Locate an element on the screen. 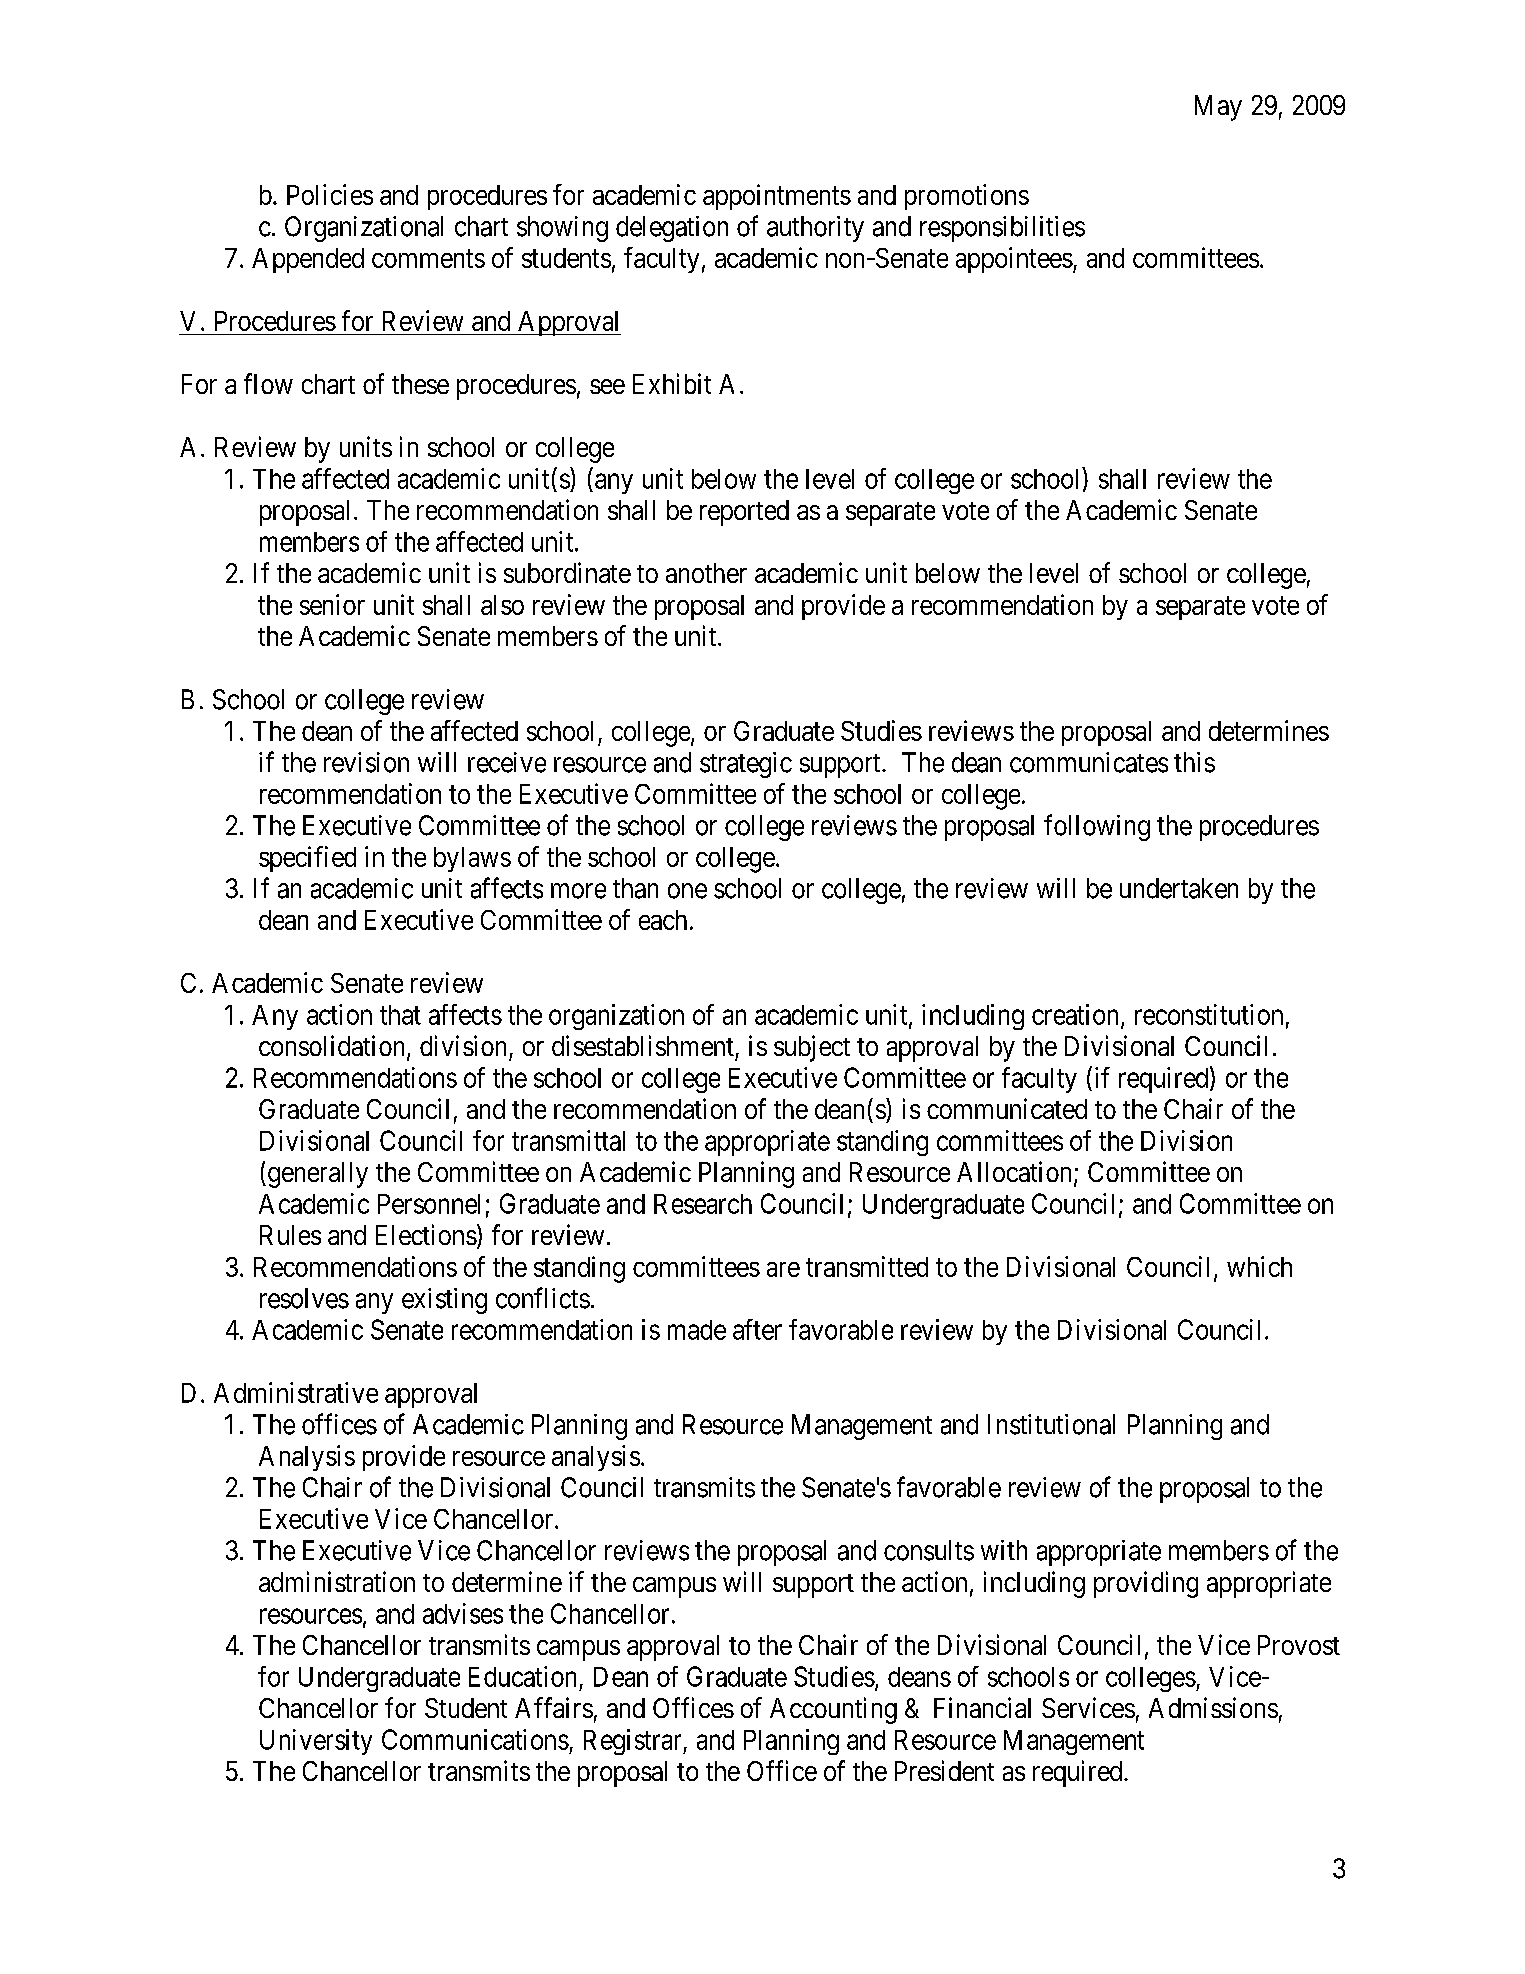 The width and height of the screenshot is (1525, 1974). which is located at coordinates (1259, 1266).
